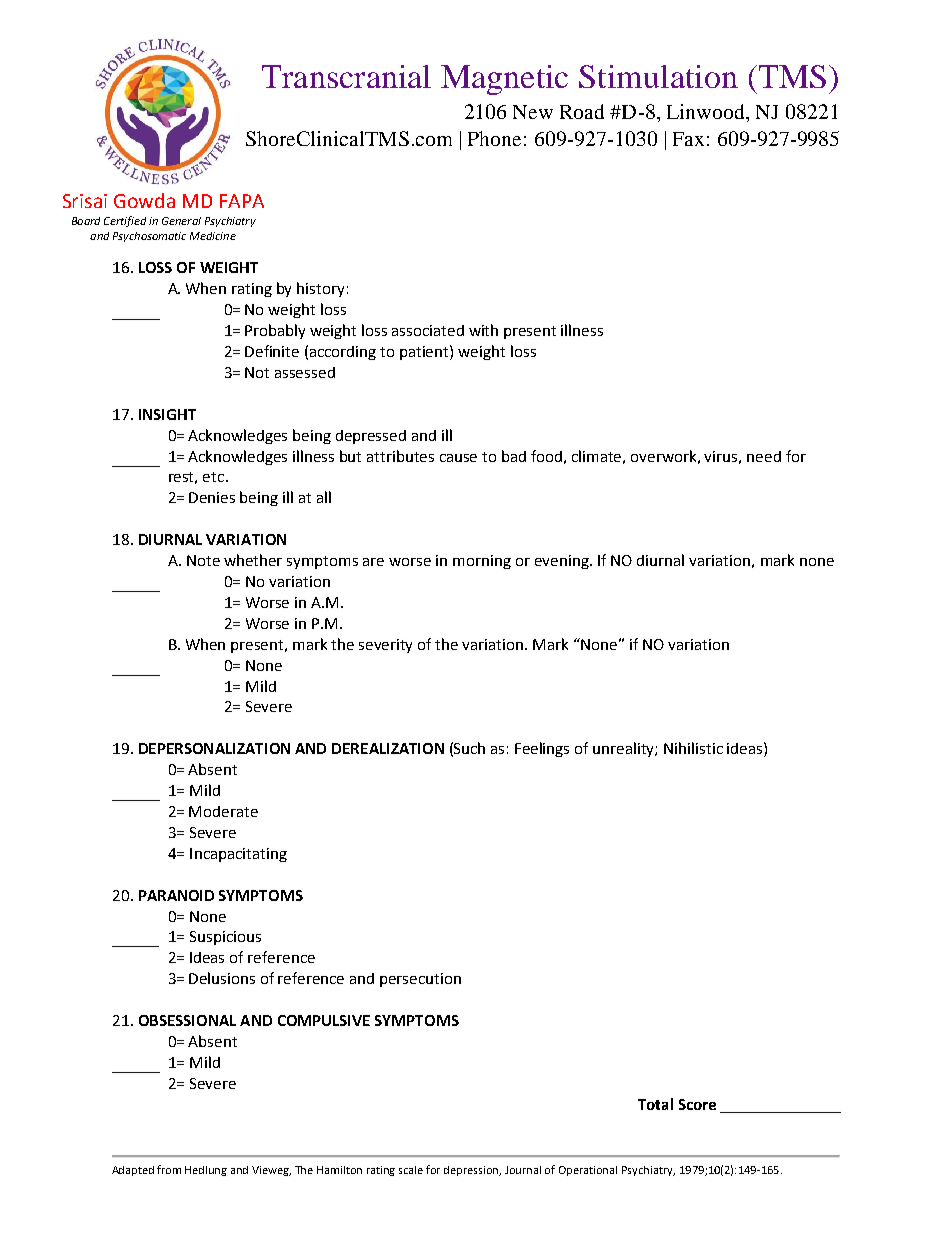  I want to click on persecution, so click(420, 980).
